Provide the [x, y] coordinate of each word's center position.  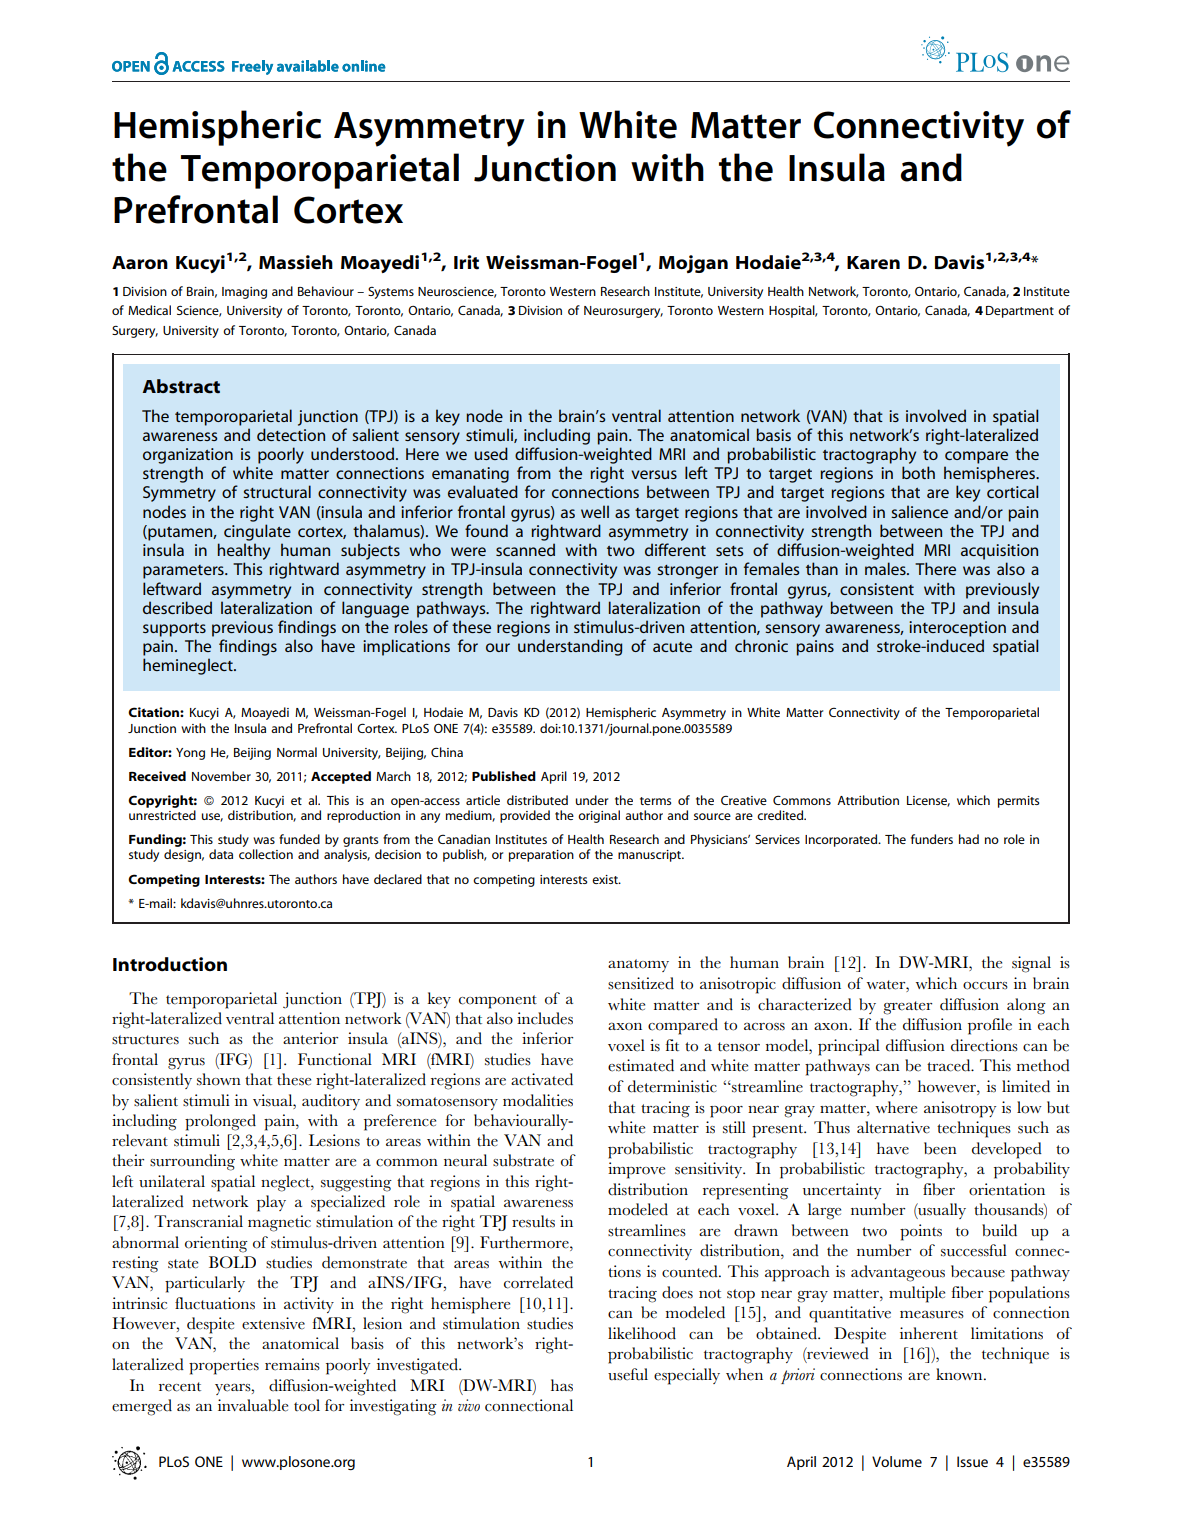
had [969, 839]
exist [606, 879]
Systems [391, 293]
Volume [897, 1461]
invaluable [253, 1405]
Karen [873, 263]
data [221, 854]
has [562, 1385]
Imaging [244, 293]
